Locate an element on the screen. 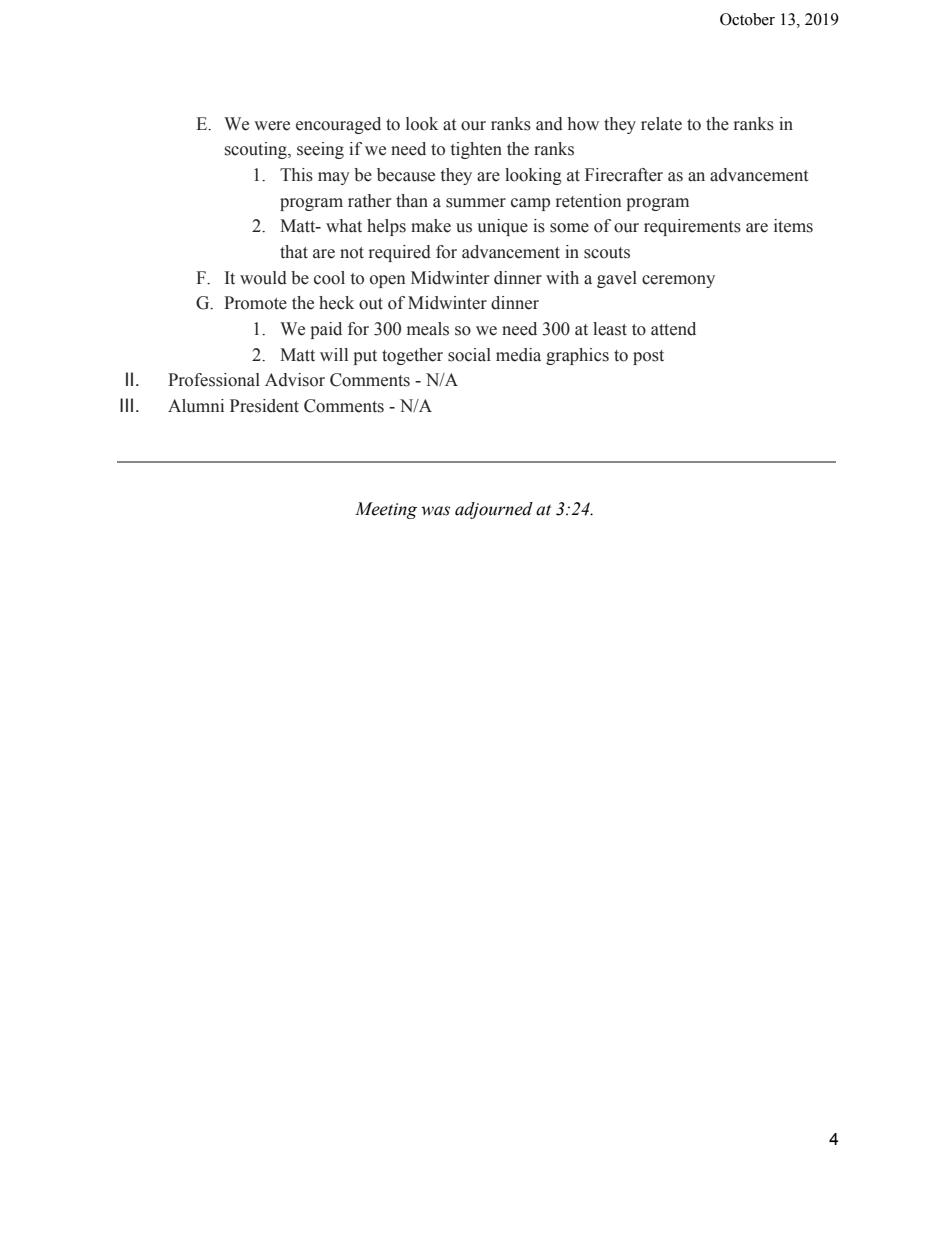  Meeting is located at coordinates (386, 510).
